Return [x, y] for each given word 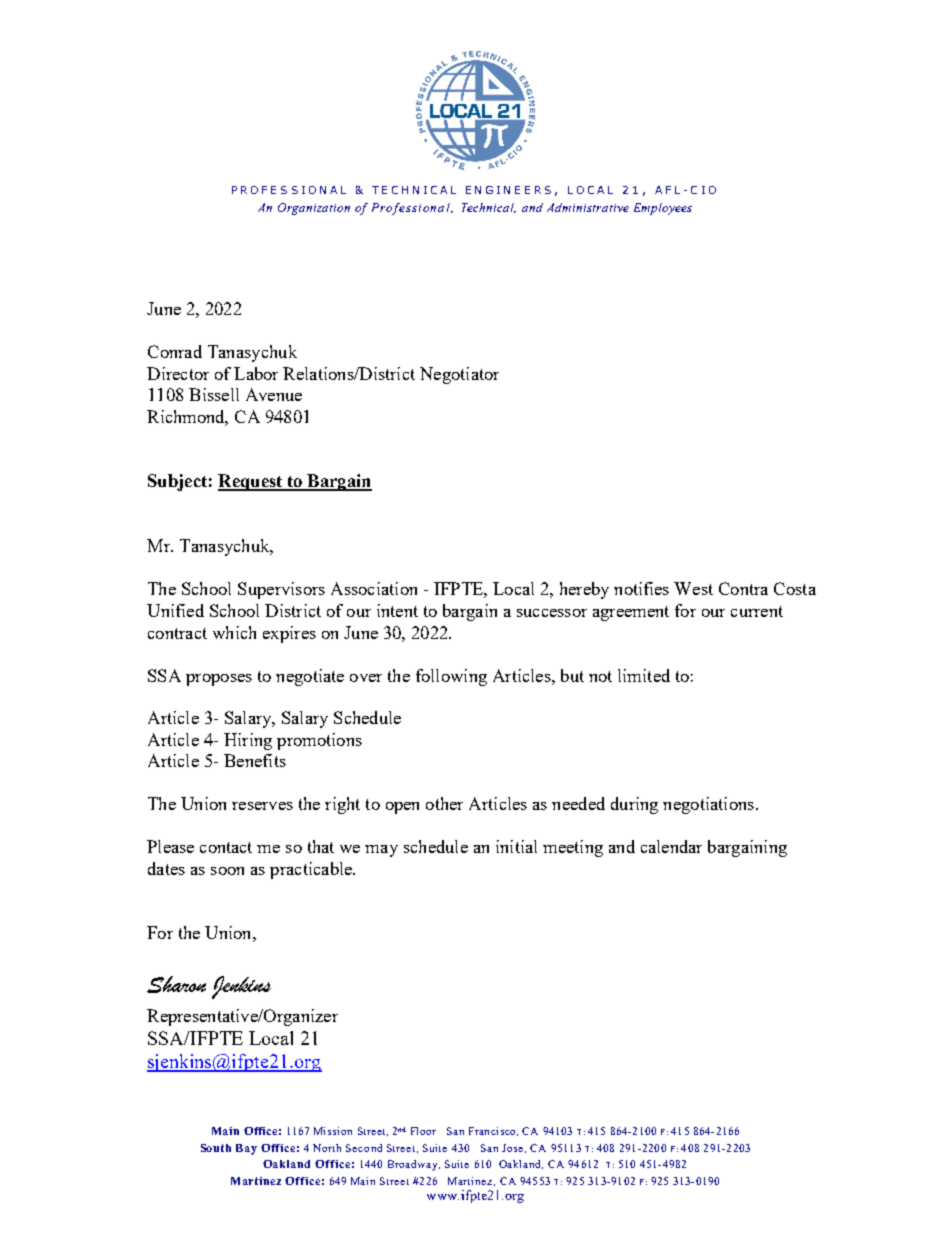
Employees [663, 209]
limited [644, 675]
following [451, 677]
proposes [219, 680]
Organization [314, 209]
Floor [423, 1131]
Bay [246, 1149]
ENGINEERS [508, 190]
